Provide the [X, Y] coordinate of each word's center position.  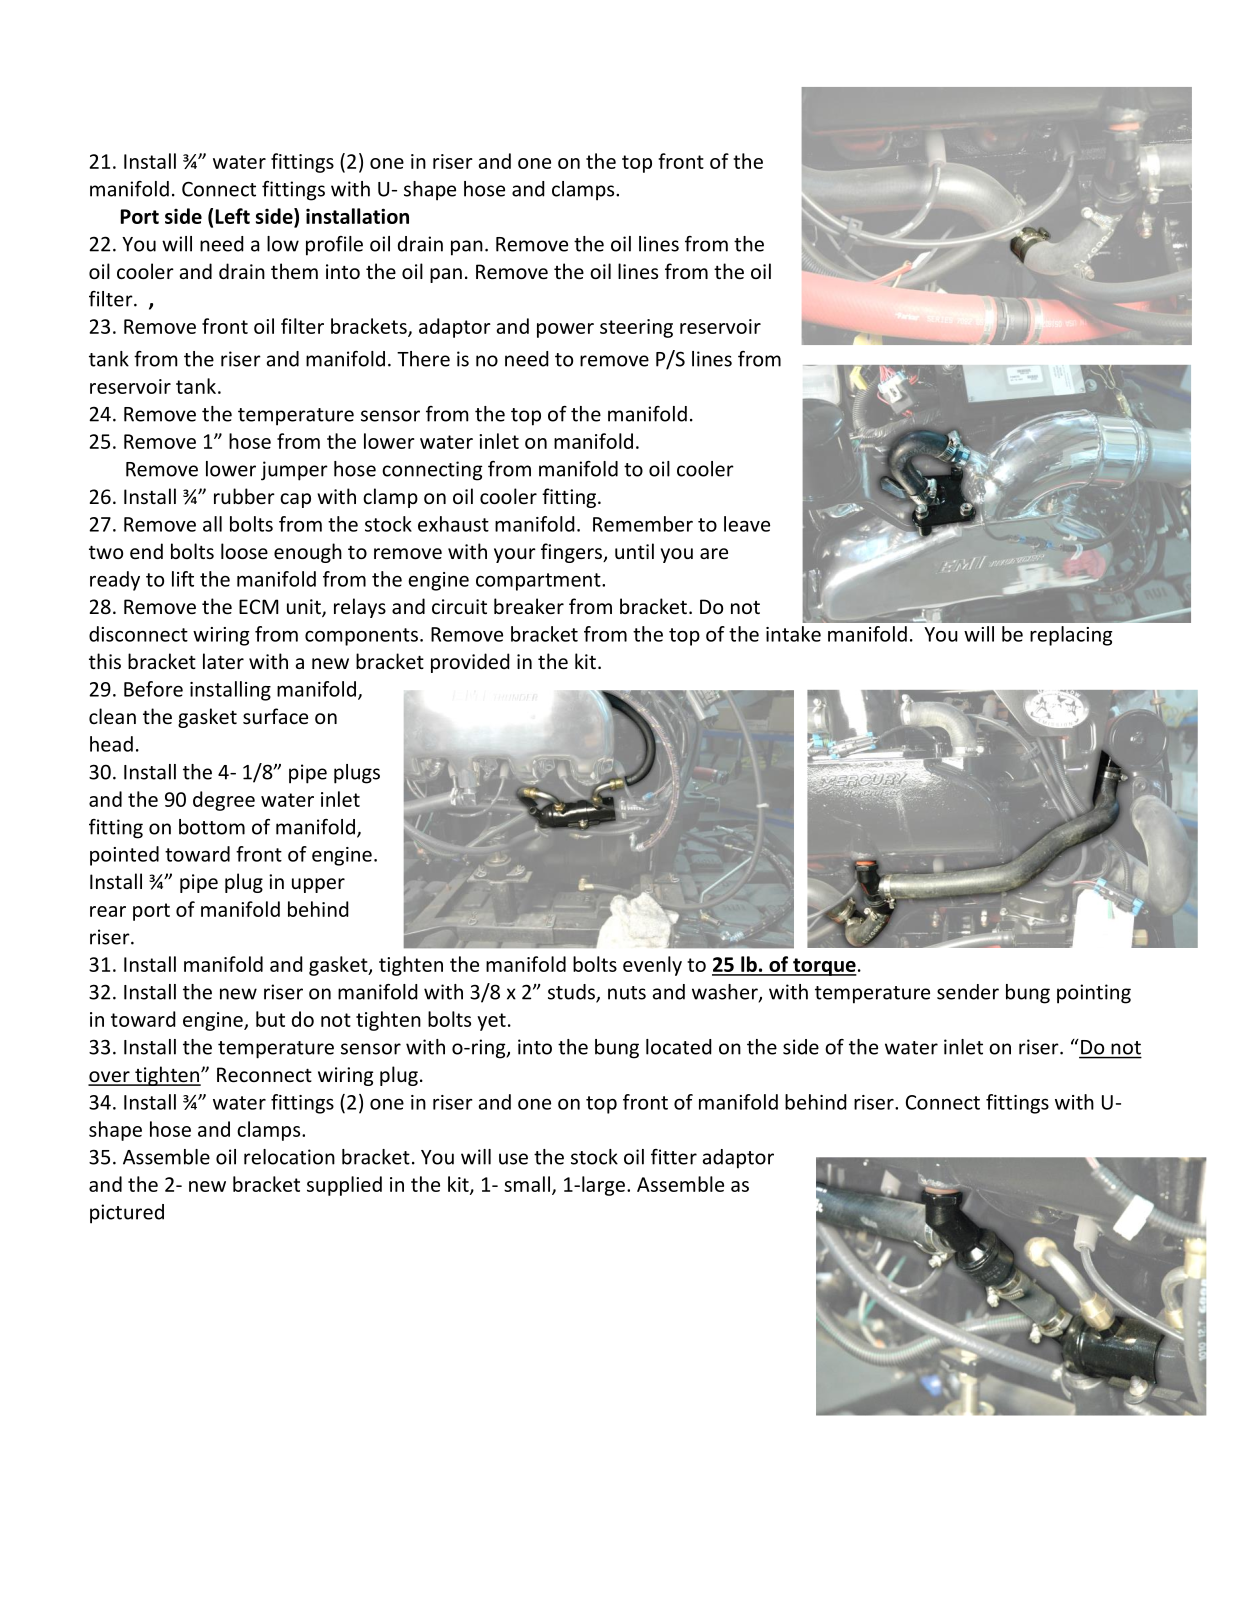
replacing [1071, 636]
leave [747, 524]
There [423, 359]
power [565, 330]
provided [470, 663]
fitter [674, 1157]
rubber [244, 496]
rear [108, 911]
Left [233, 216]
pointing [1094, 994]
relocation [289, 1157]
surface [275, 716]
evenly [652, 966]
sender [968, 992]
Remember [643, 524]
